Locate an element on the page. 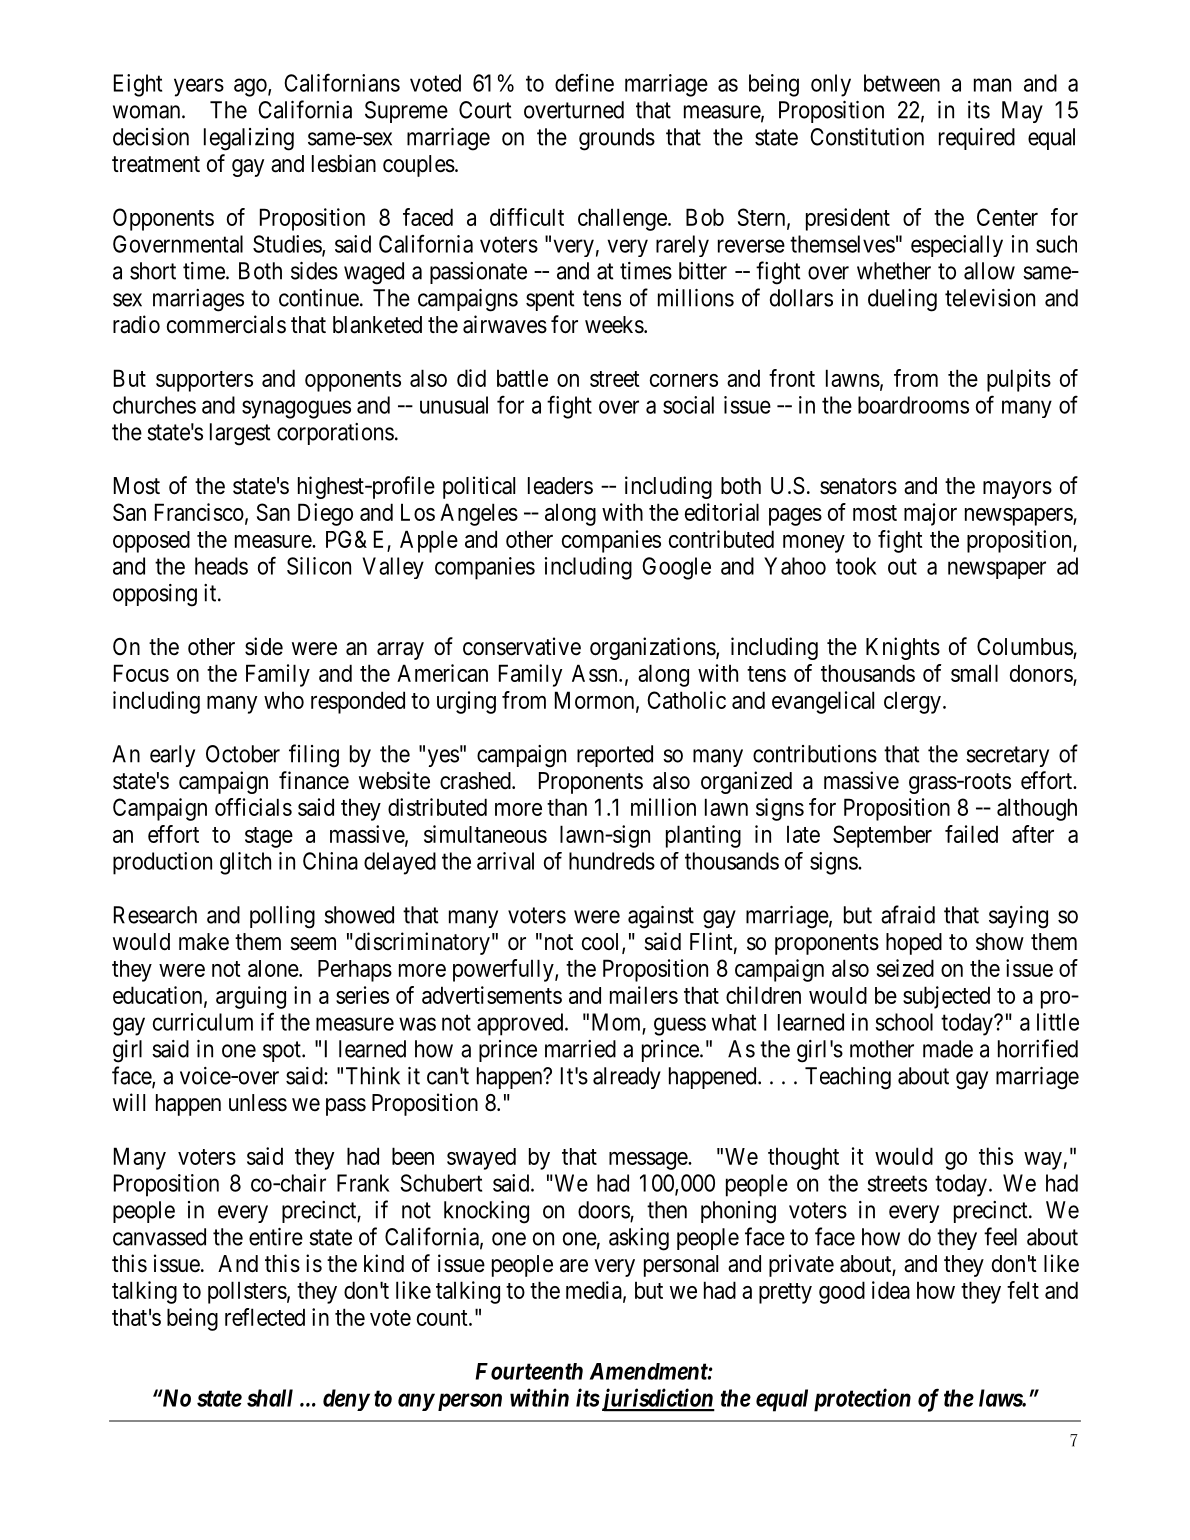  weeks is located at coordinates (614, 325).
